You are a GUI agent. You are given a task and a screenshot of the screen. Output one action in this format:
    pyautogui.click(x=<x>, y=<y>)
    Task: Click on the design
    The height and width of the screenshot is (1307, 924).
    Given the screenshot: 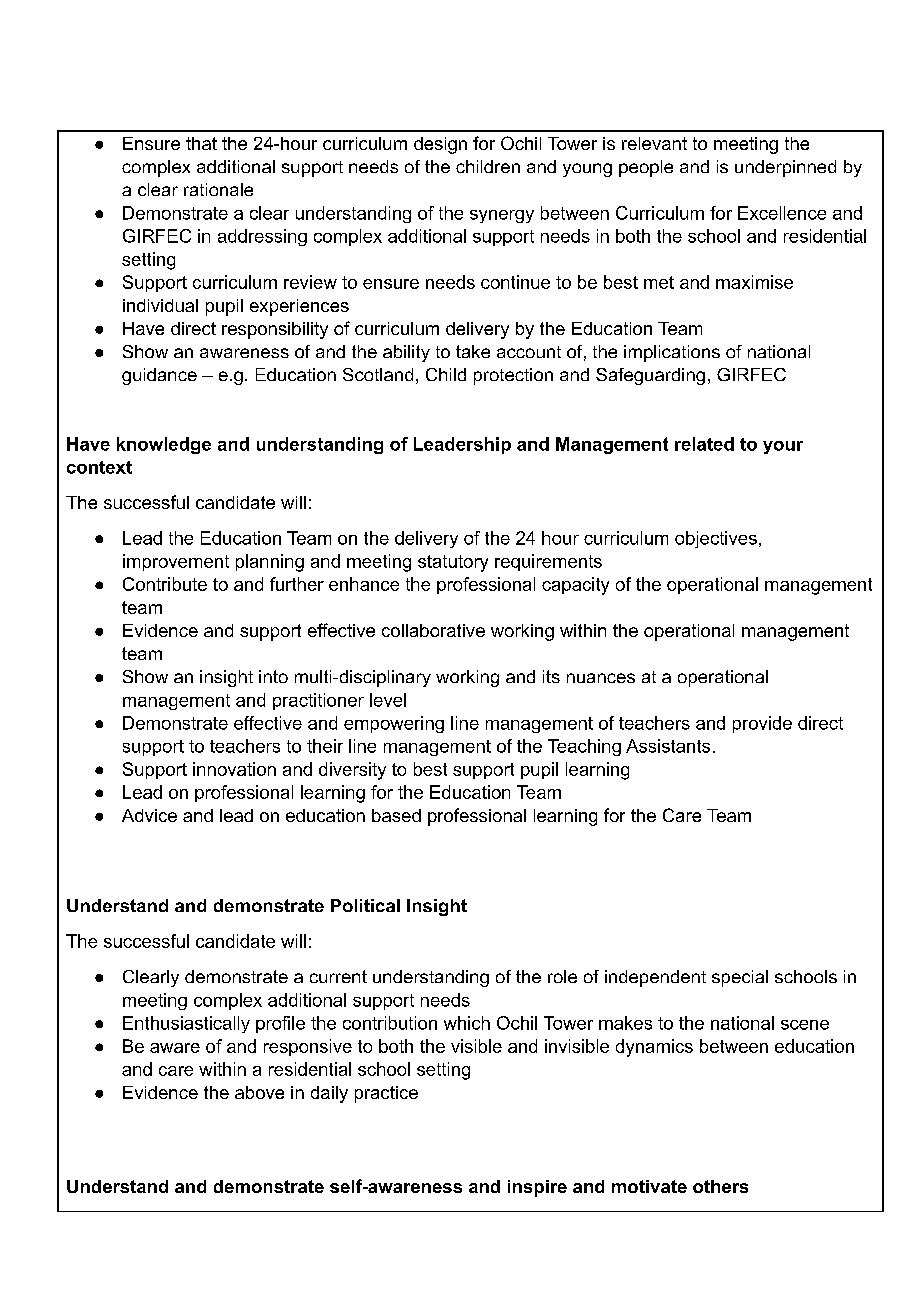 What is the action you would take?
    pyautogui.click(x=440, y=145)
